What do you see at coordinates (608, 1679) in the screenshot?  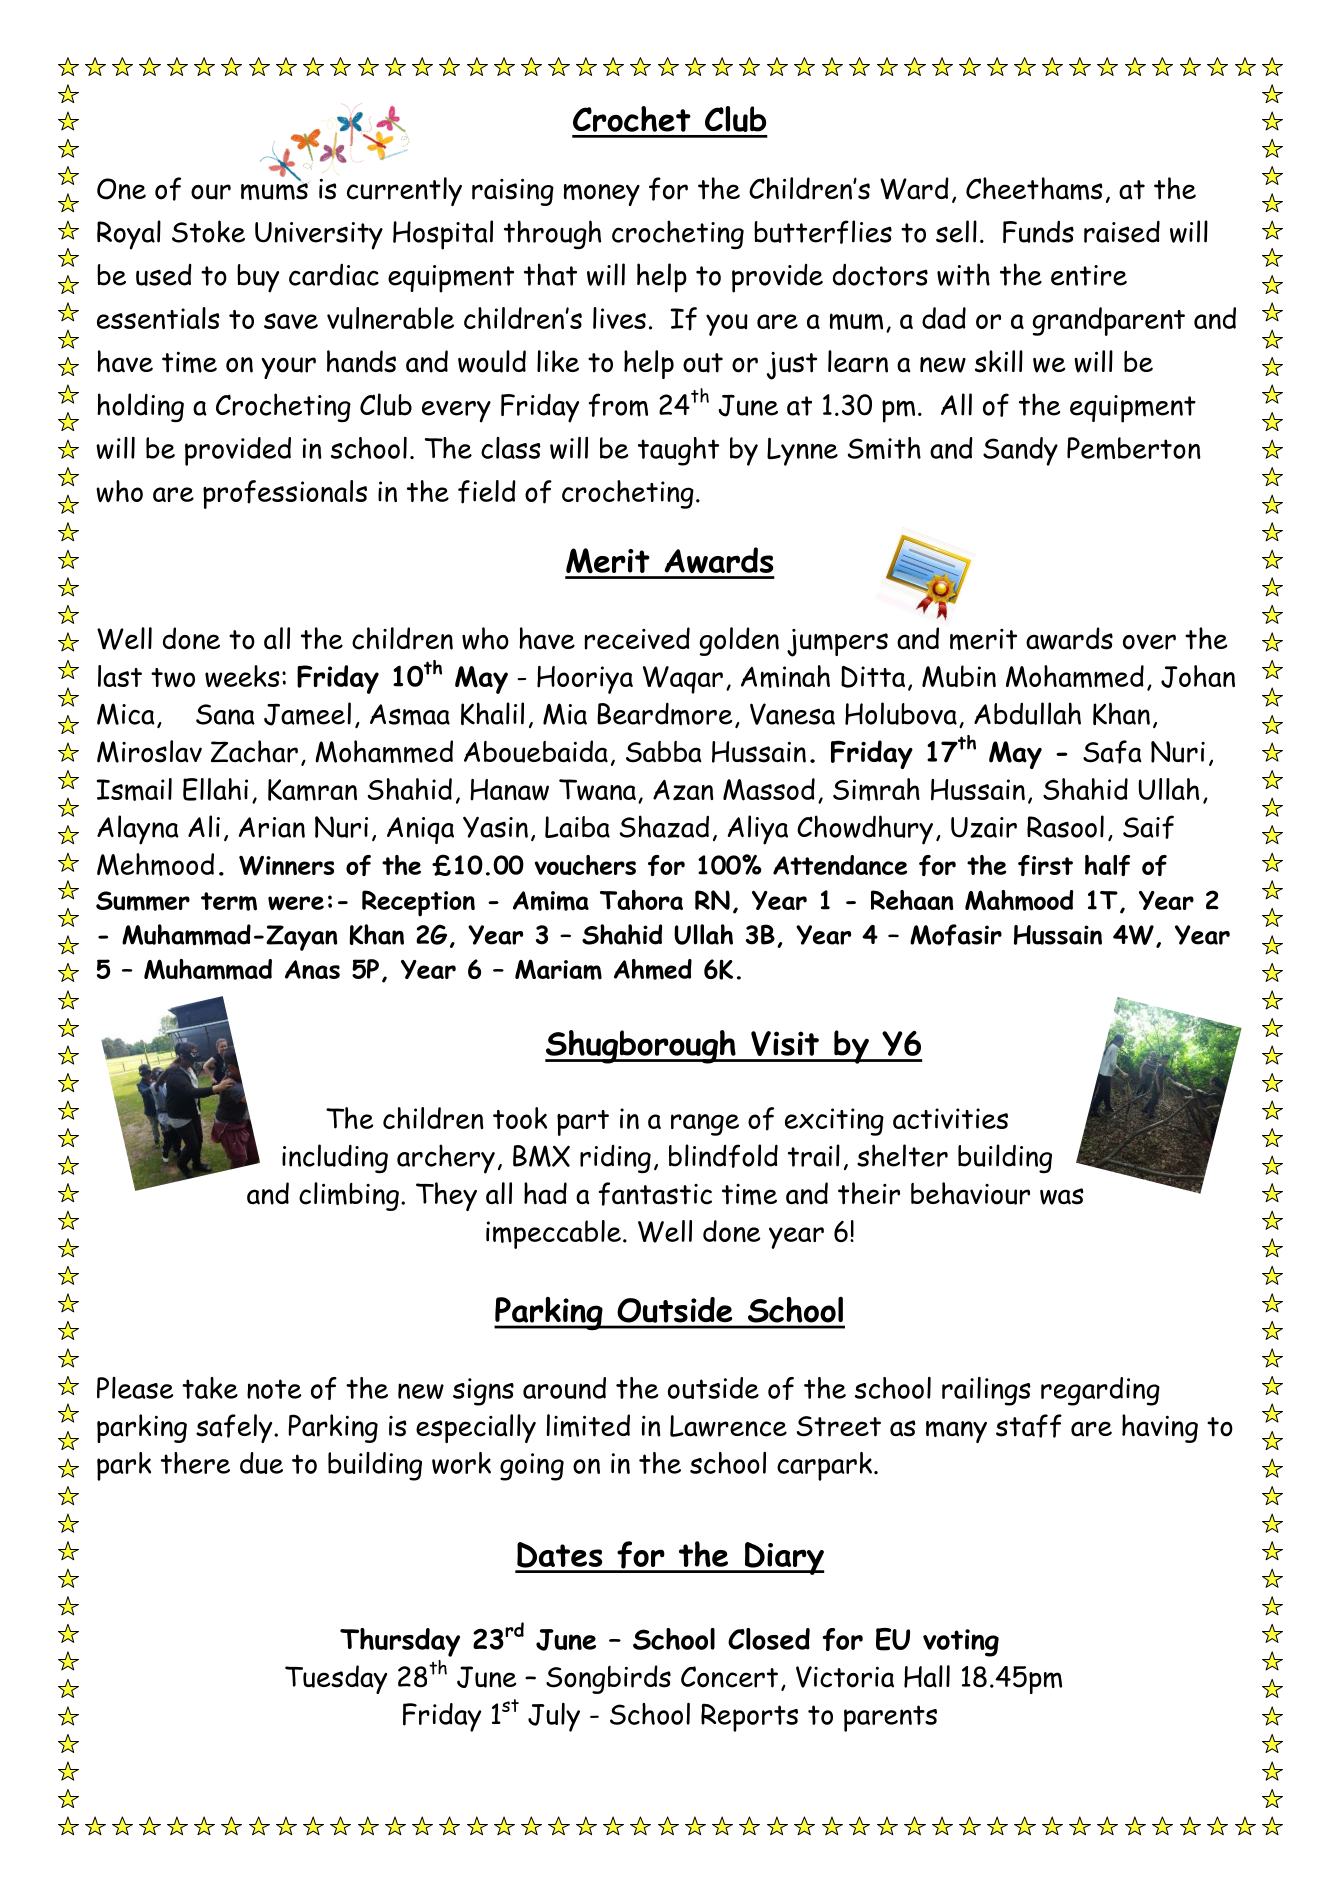 I see `Songbirds` at bounding box center [608, 1679].
